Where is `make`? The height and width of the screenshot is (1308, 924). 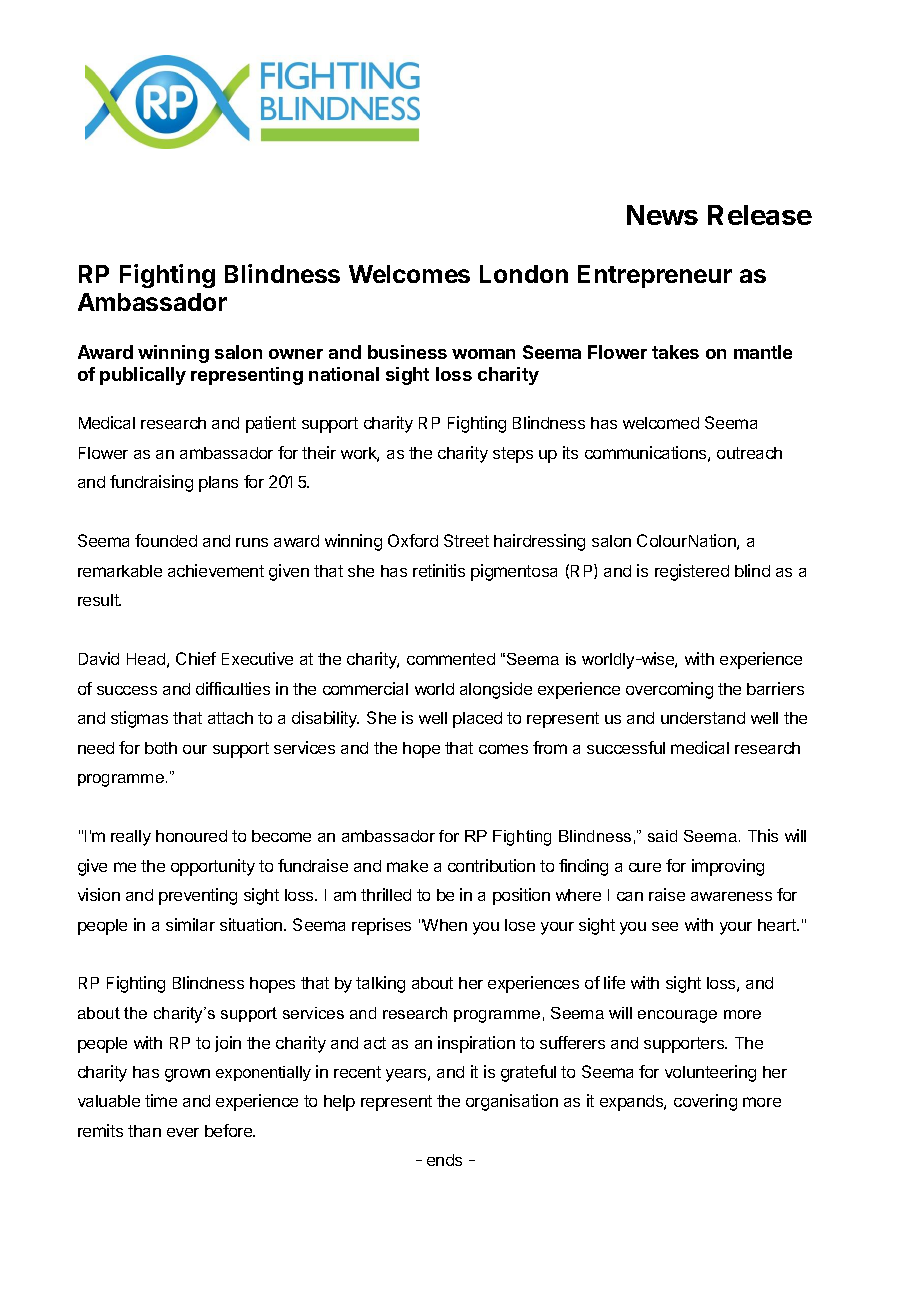
make is located at coordinates (407, 866).
